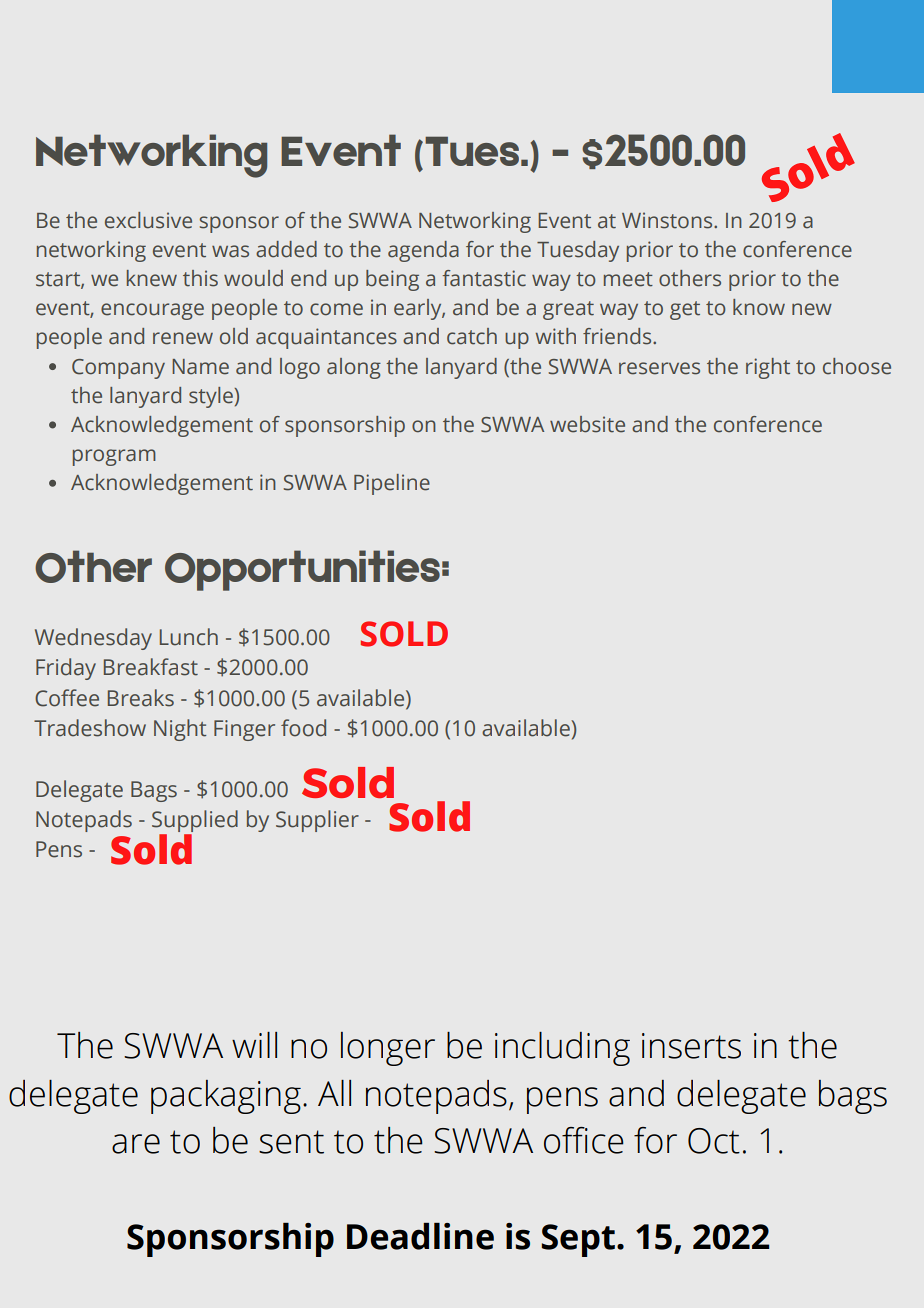 The image size is (924, 1308). Describe the element at coordinates (423, 251) in the image. I see `agenda` at that location.
